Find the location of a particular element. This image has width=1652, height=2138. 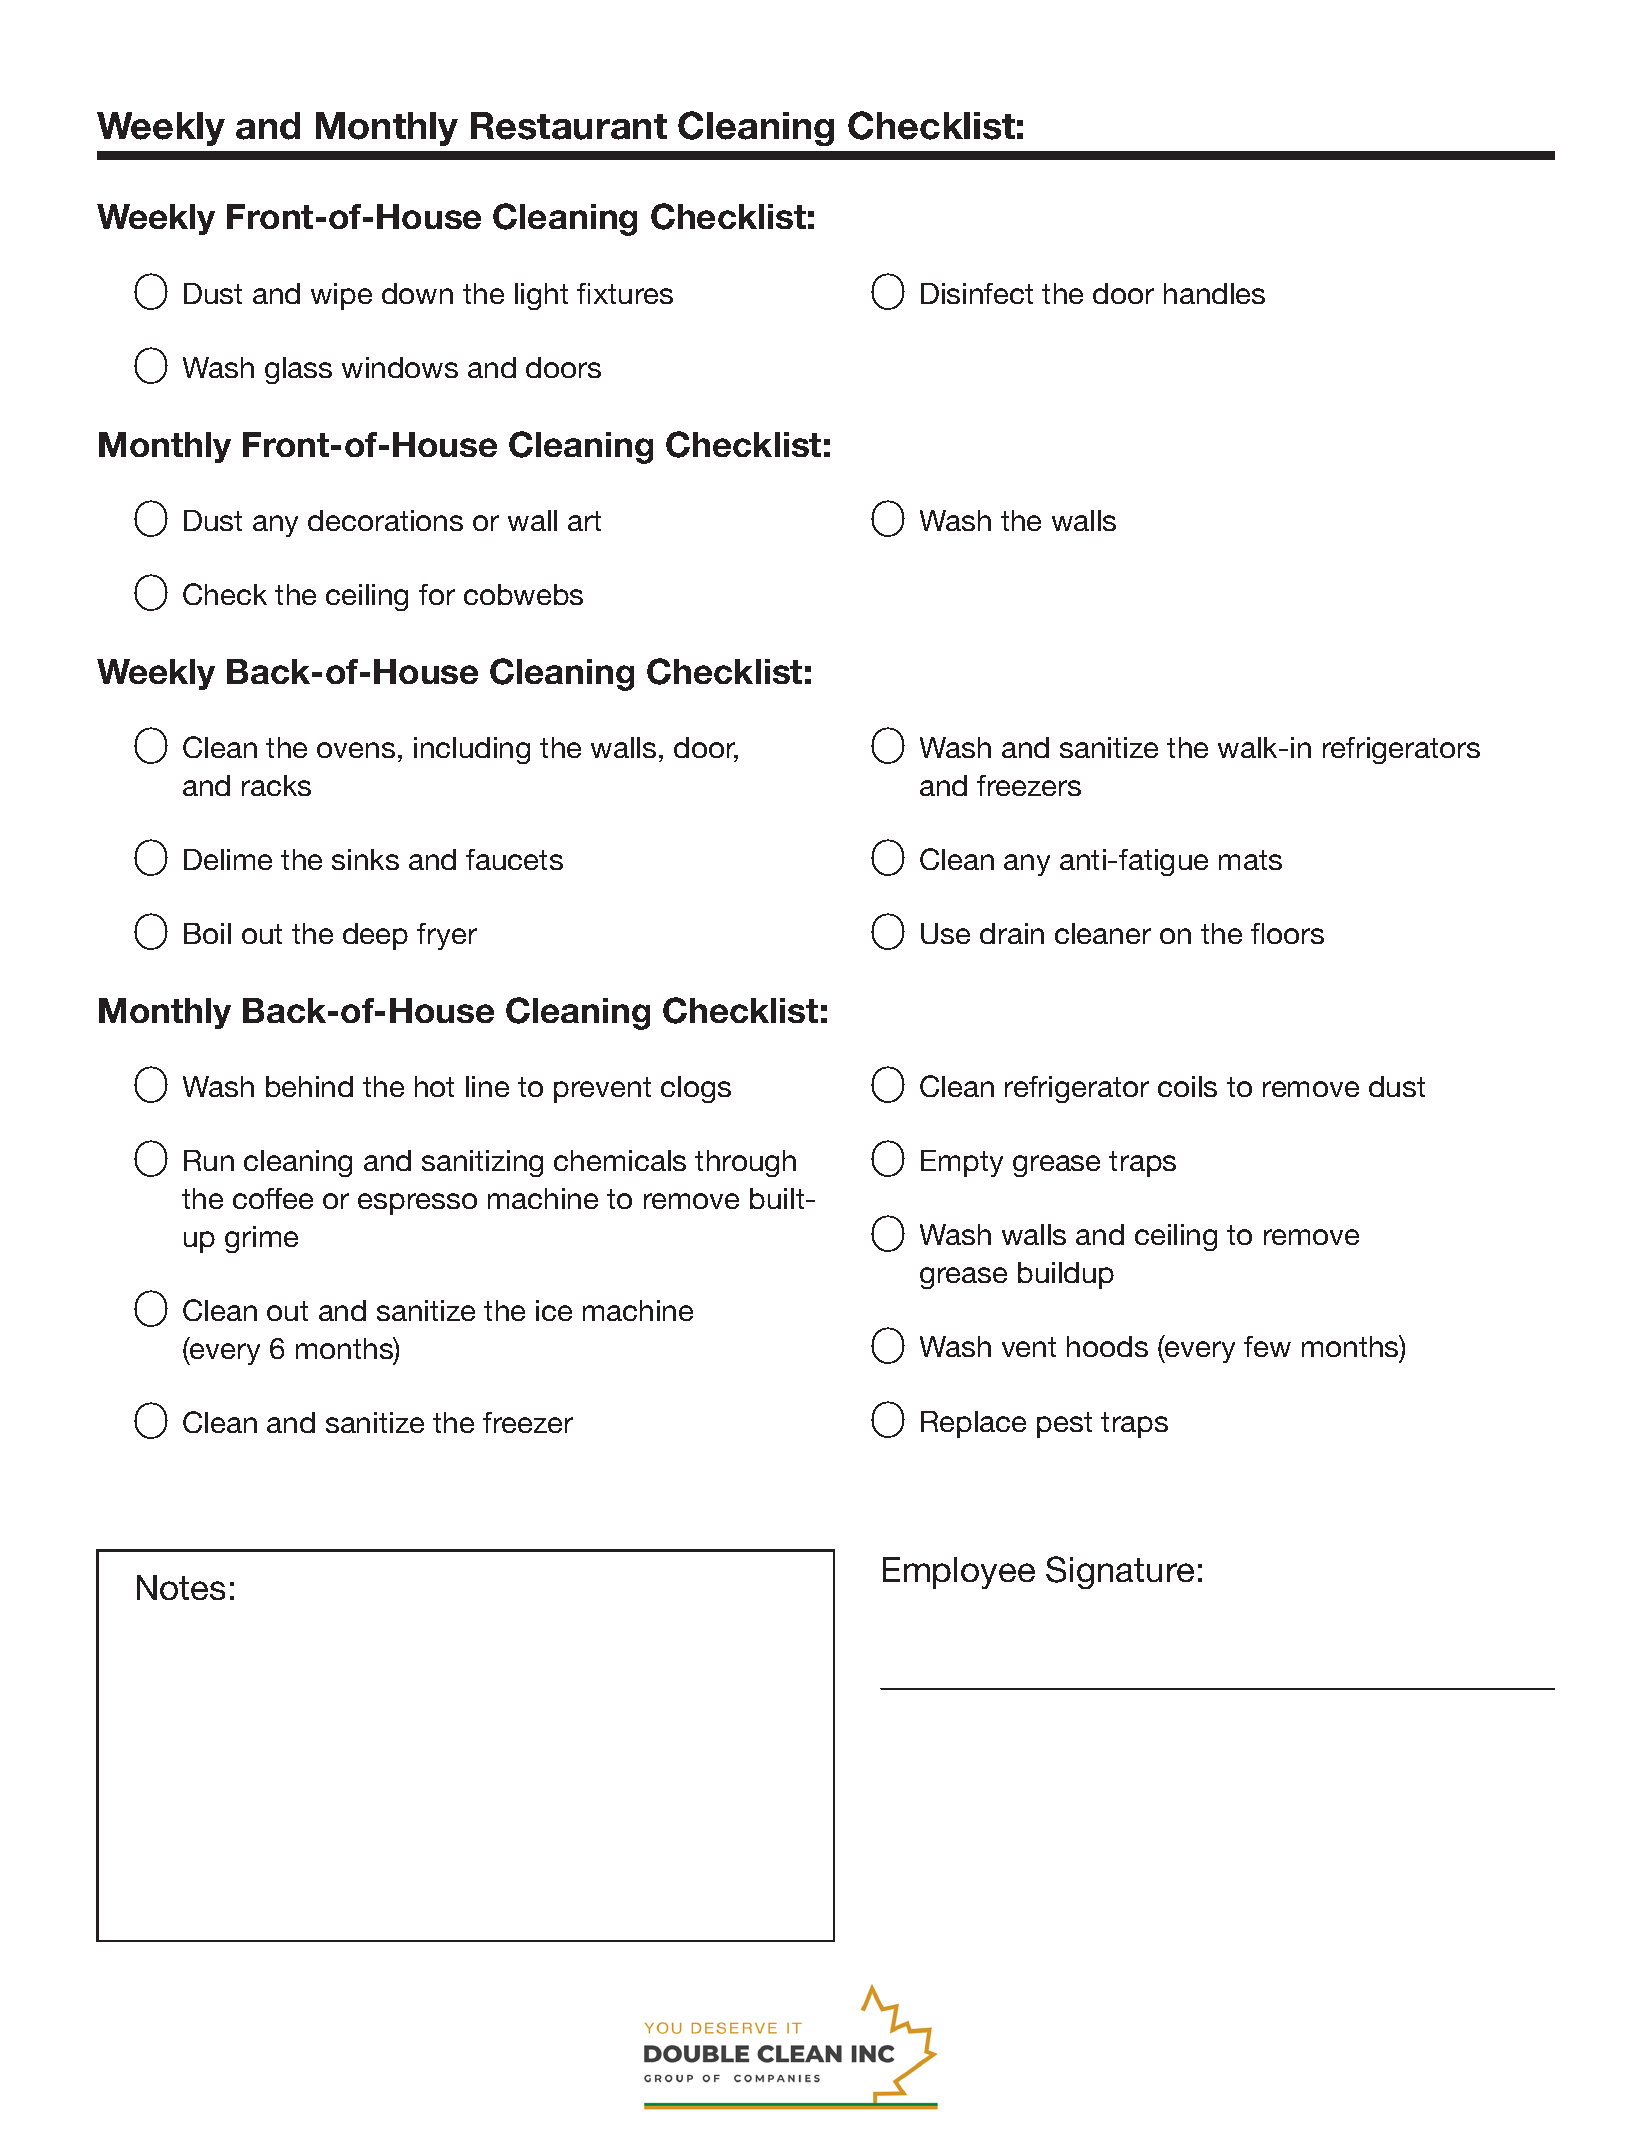

Restaurant is located at coordinates (569, 126).
